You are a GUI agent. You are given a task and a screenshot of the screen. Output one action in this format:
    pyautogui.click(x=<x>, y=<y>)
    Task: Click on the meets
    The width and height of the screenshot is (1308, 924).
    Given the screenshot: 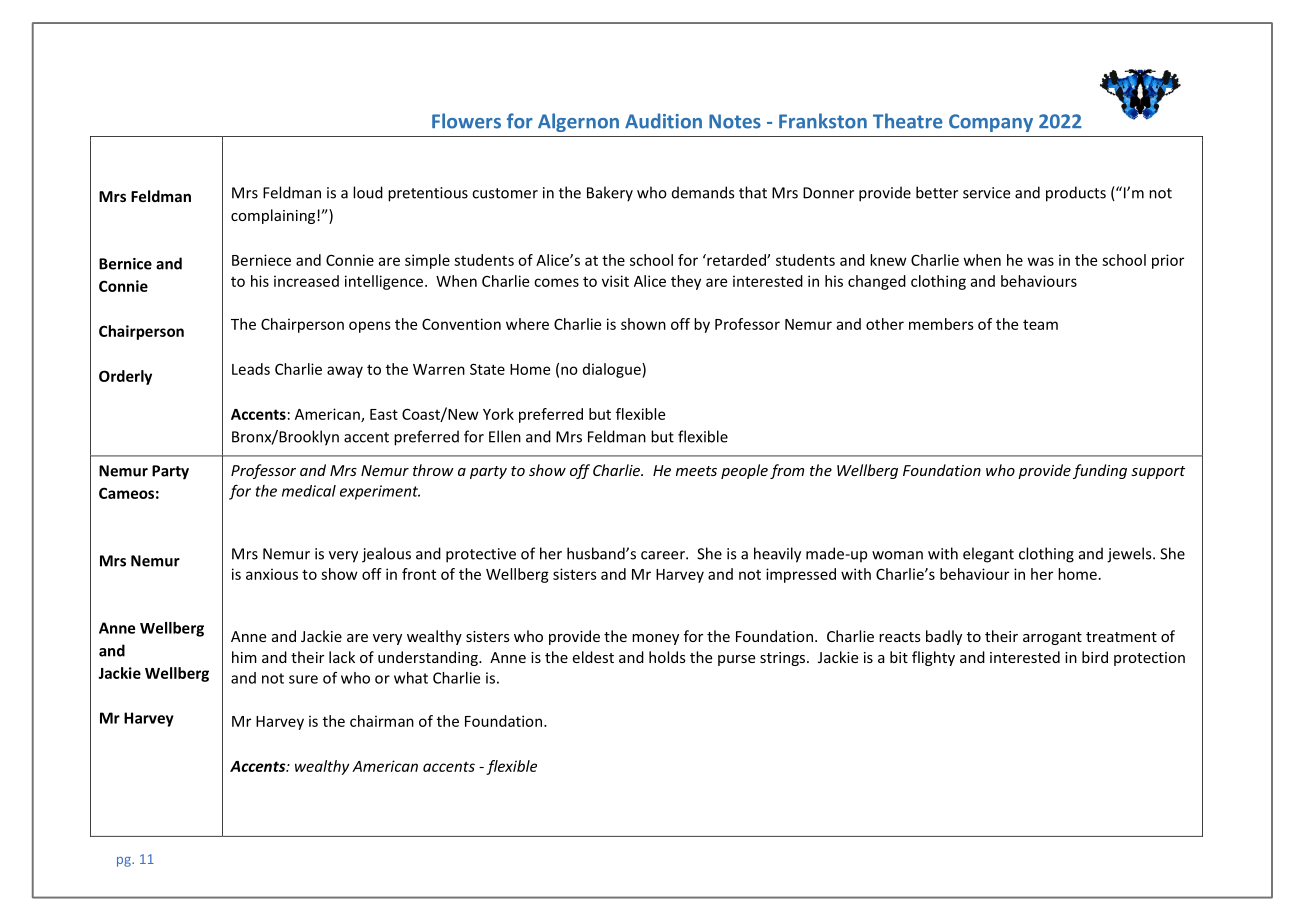 What is the action you would take?
    pyautogui.click(x=696, y=471)
